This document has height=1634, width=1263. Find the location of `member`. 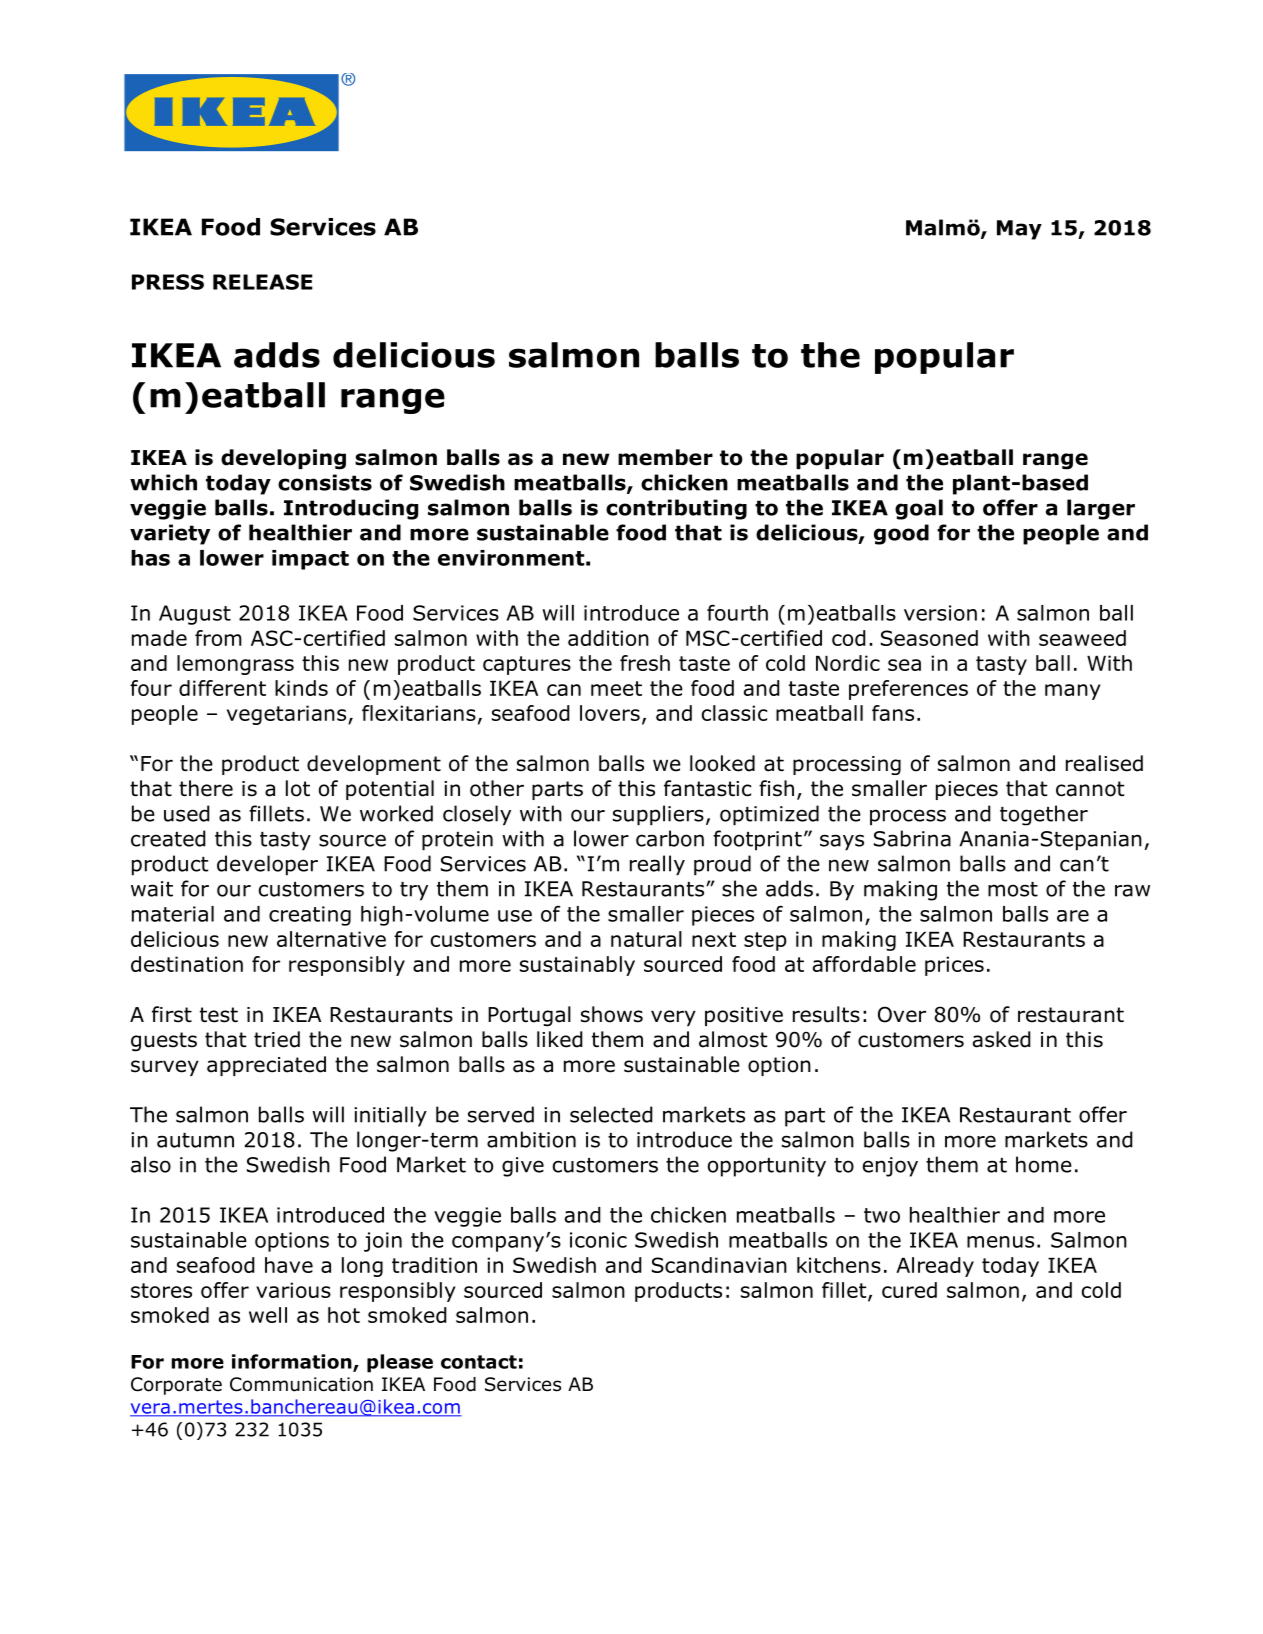

member is located at coordinates (665, 457).
